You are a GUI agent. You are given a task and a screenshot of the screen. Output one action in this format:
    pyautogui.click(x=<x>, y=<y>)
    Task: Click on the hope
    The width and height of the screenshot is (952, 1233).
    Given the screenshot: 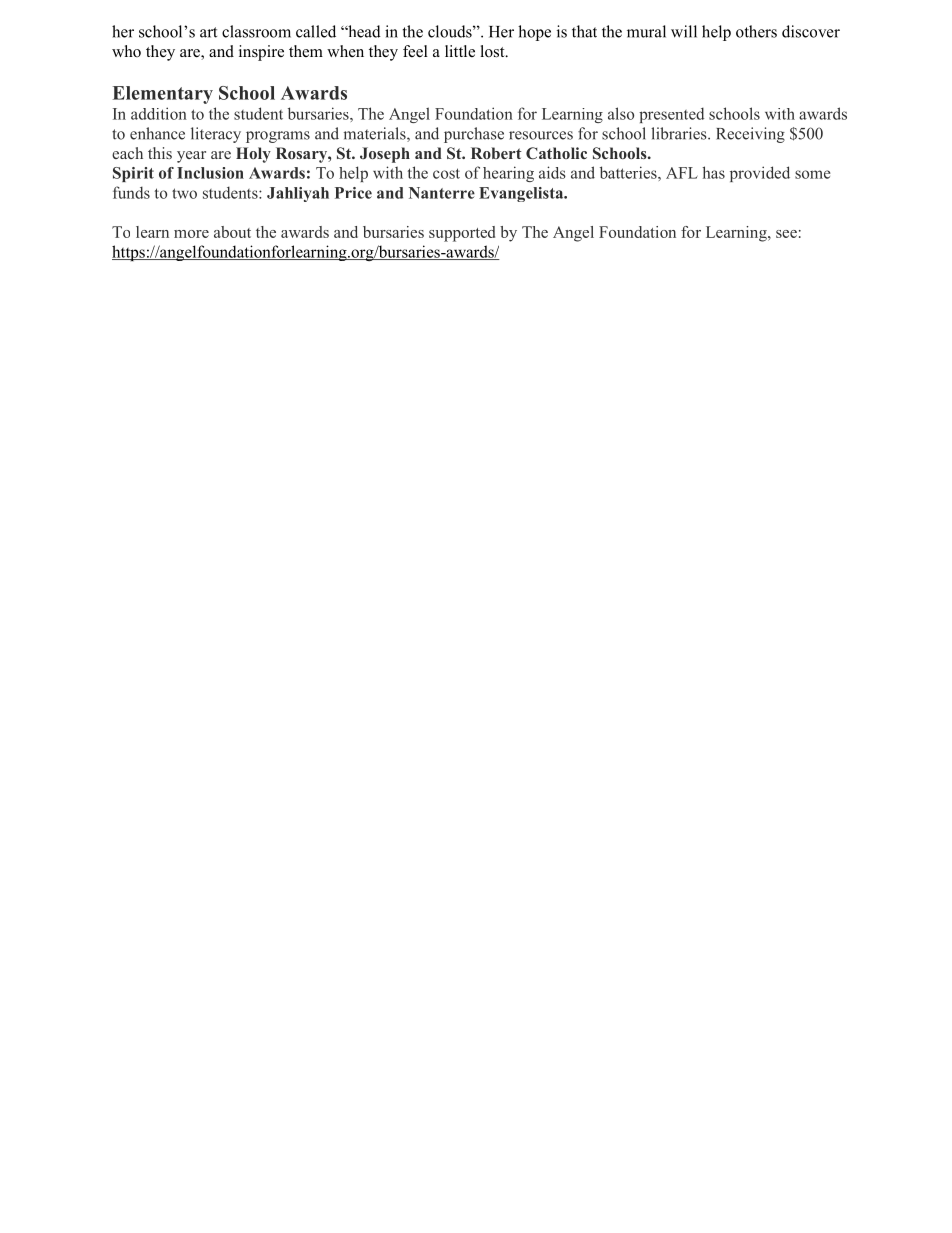 What is the action you would take?
    pyautogui.click(x=534, y=33)
